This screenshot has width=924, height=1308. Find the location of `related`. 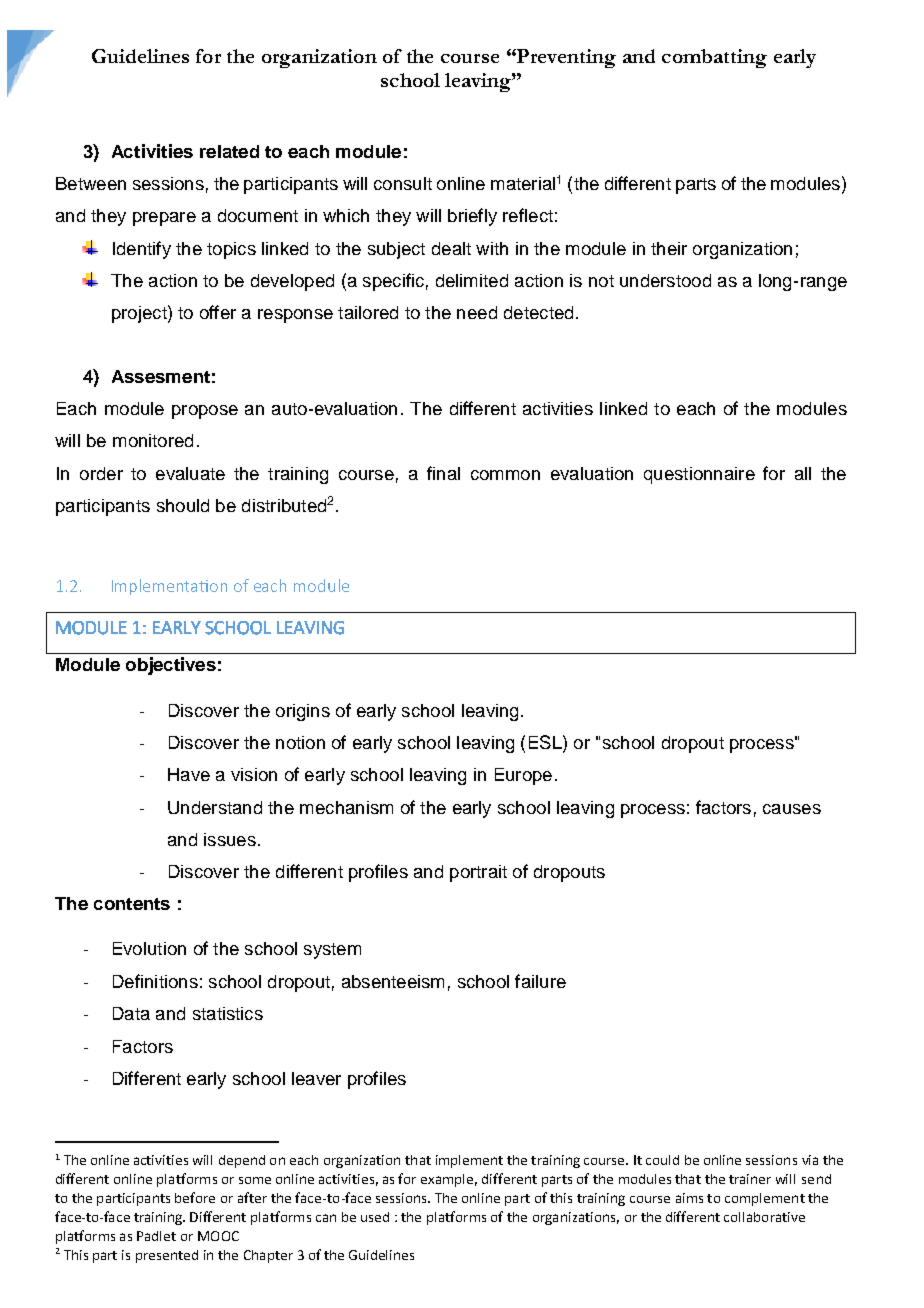

related is located at coordinates (229, 151).
